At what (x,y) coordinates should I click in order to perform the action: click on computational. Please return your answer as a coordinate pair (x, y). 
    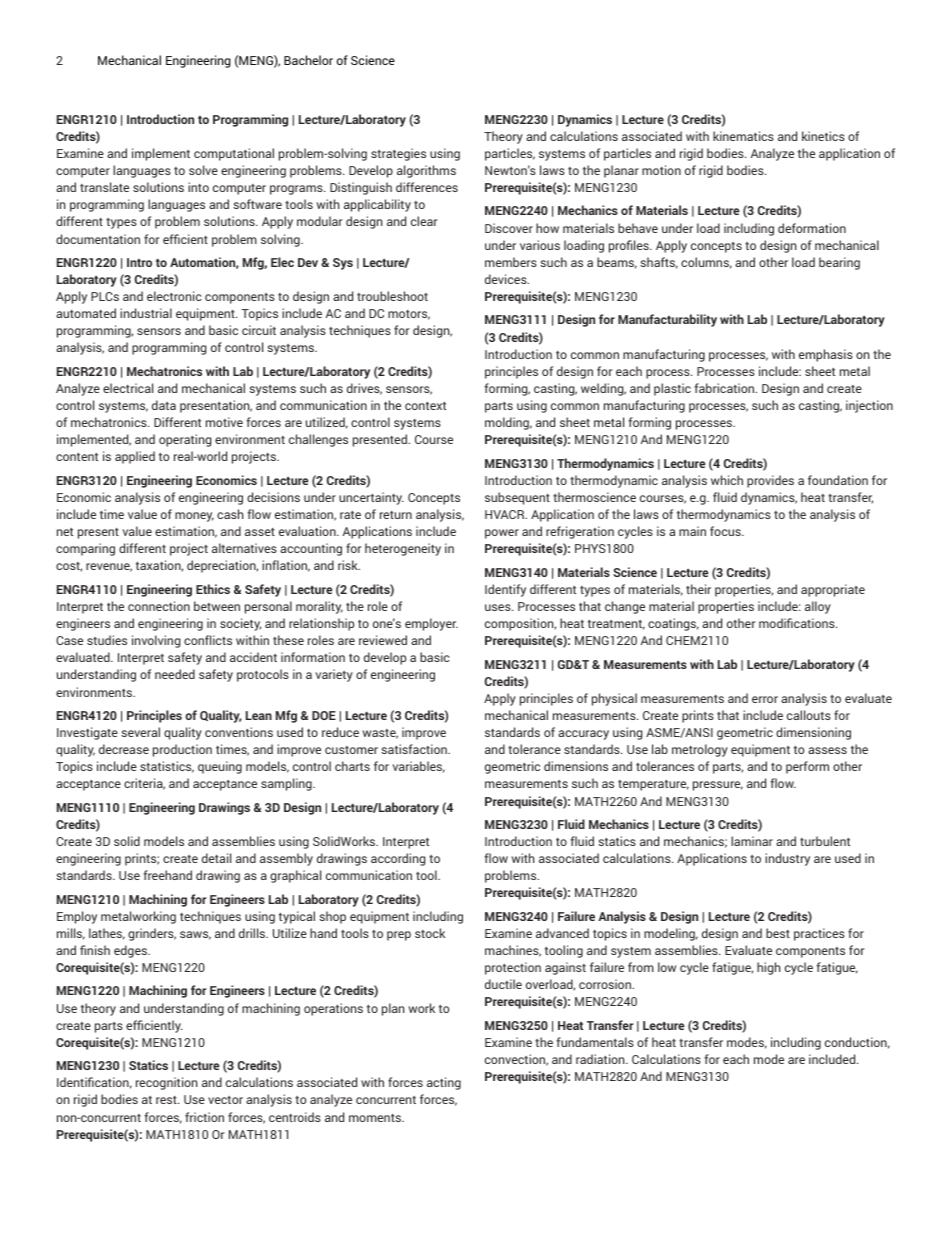
    Looking at the image, I should click on (234, 154).
